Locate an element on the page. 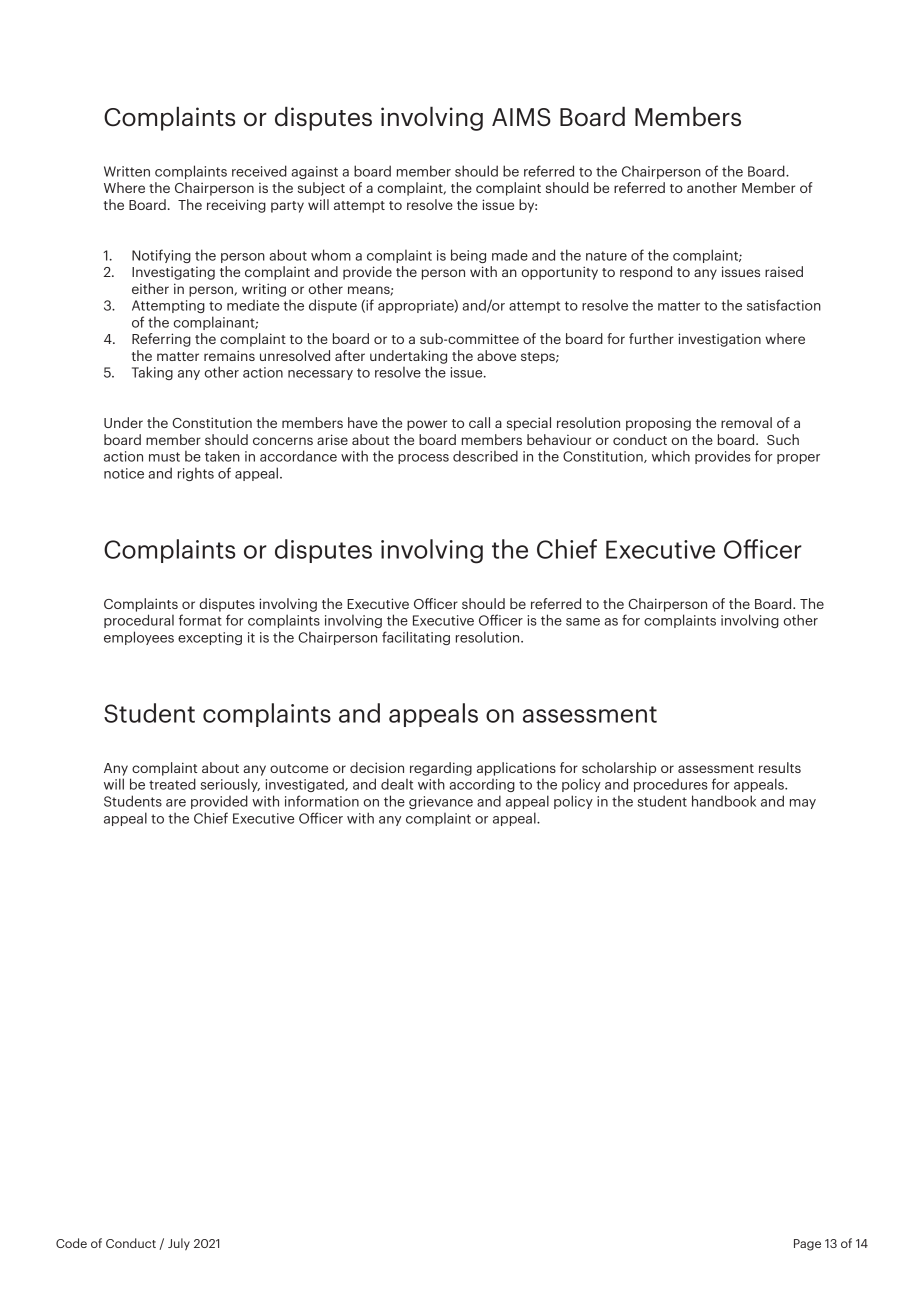 Image resolution: width=924 pixels, height=1308 pixels. process is located at coordinates (423, 459).
